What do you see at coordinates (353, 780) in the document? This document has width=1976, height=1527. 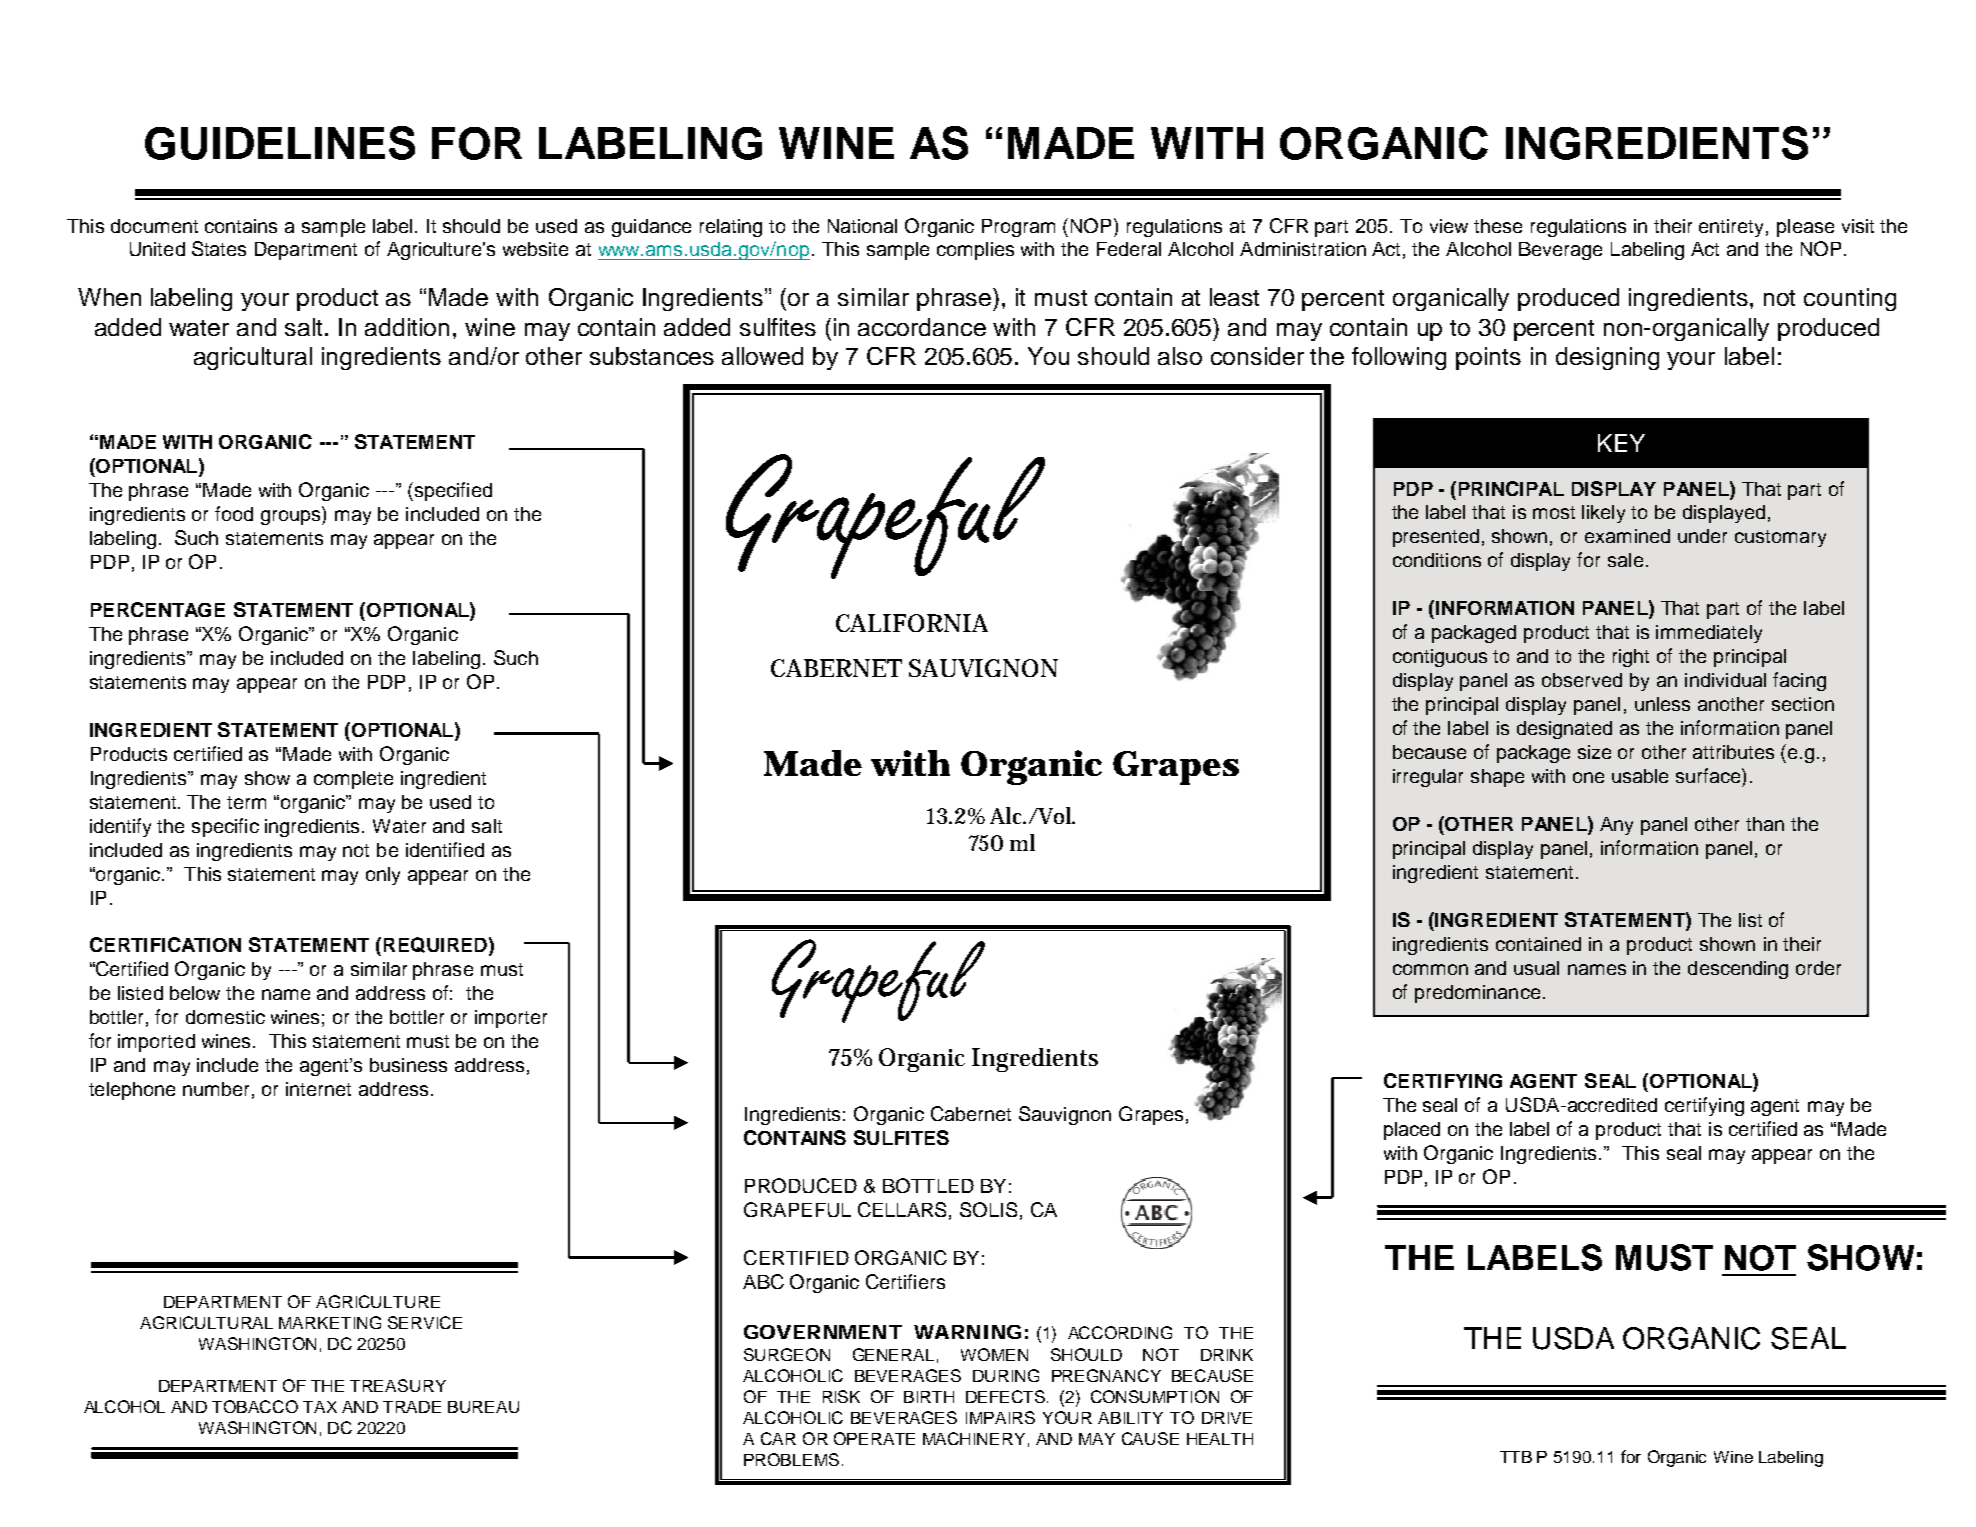 I see `complete` at bounding box center [353, 780].
